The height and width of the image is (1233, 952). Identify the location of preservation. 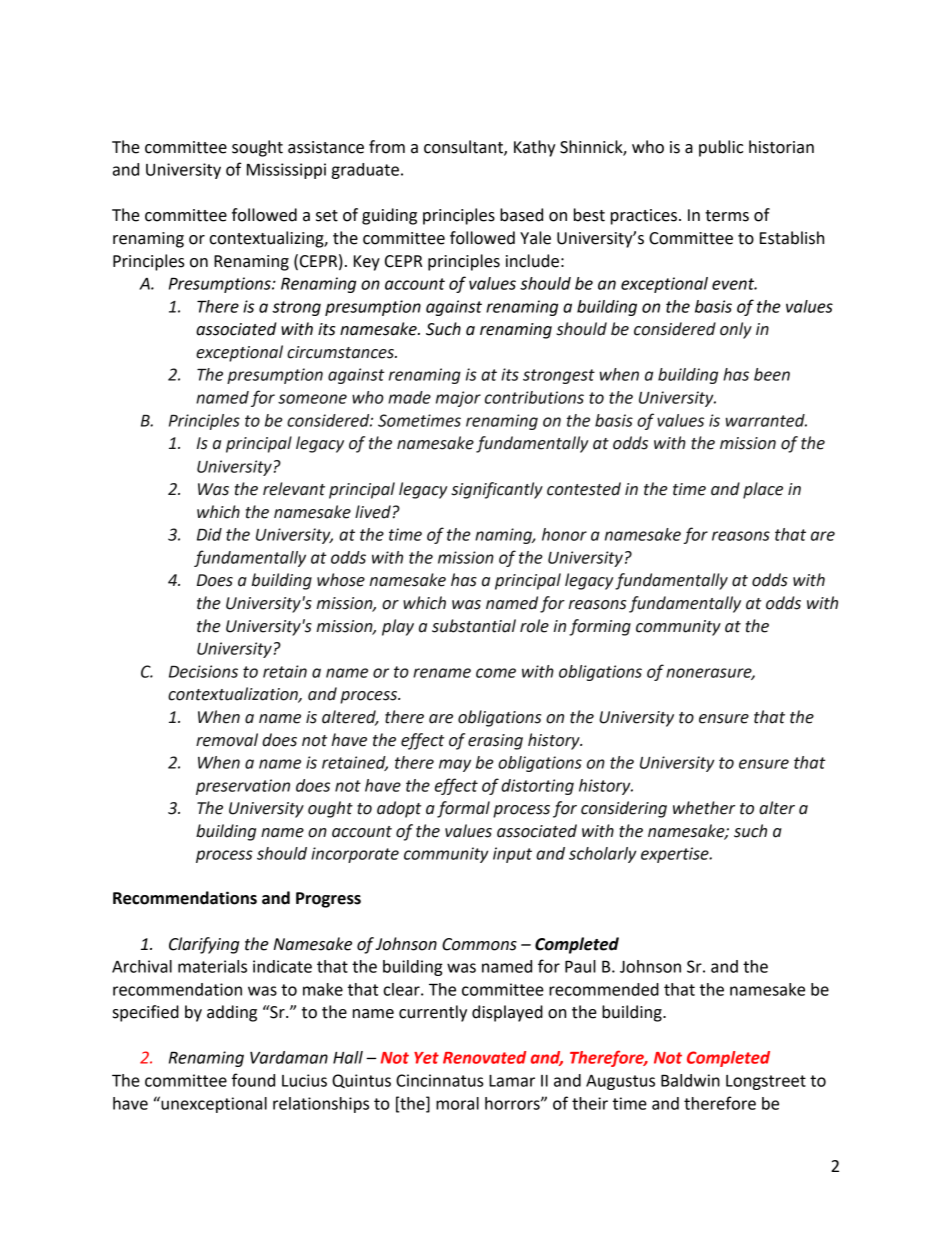
(243, 787).
